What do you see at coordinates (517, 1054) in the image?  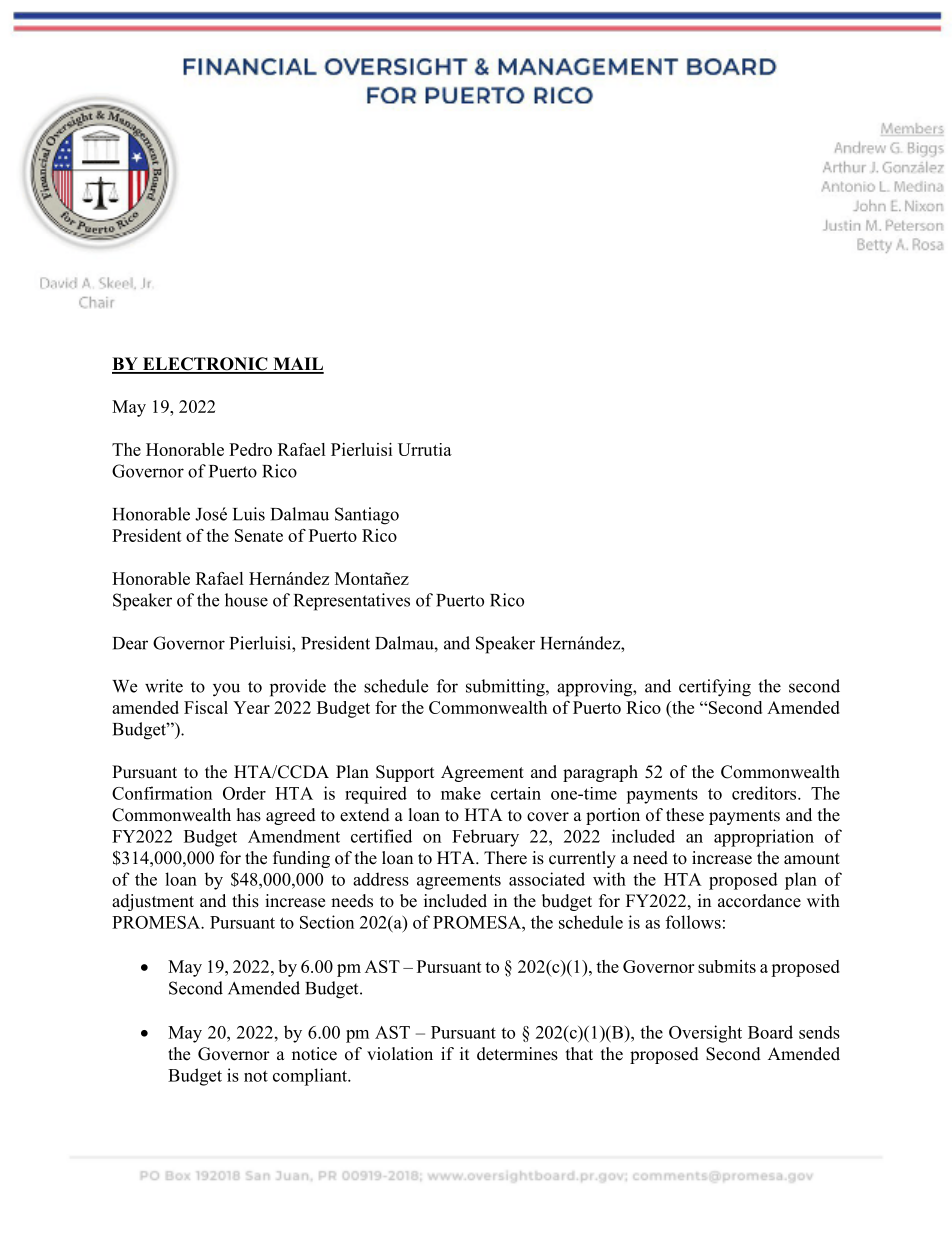 I see `determines` at bounding box center [517, 1054].
